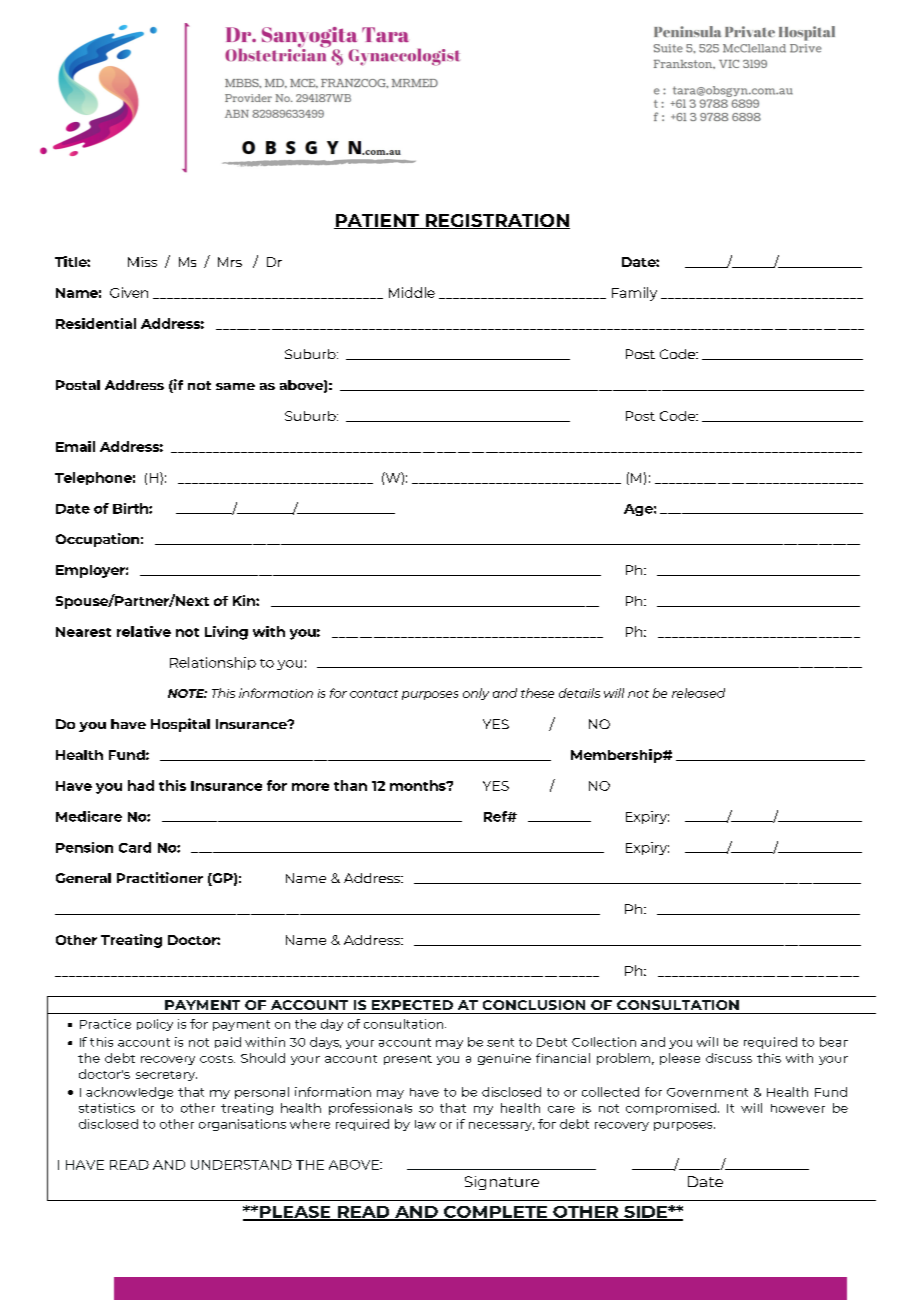  What do you see at coordinates (729, 1058) in the page?
I see `discuss` at bounding box center [729, 1058].
